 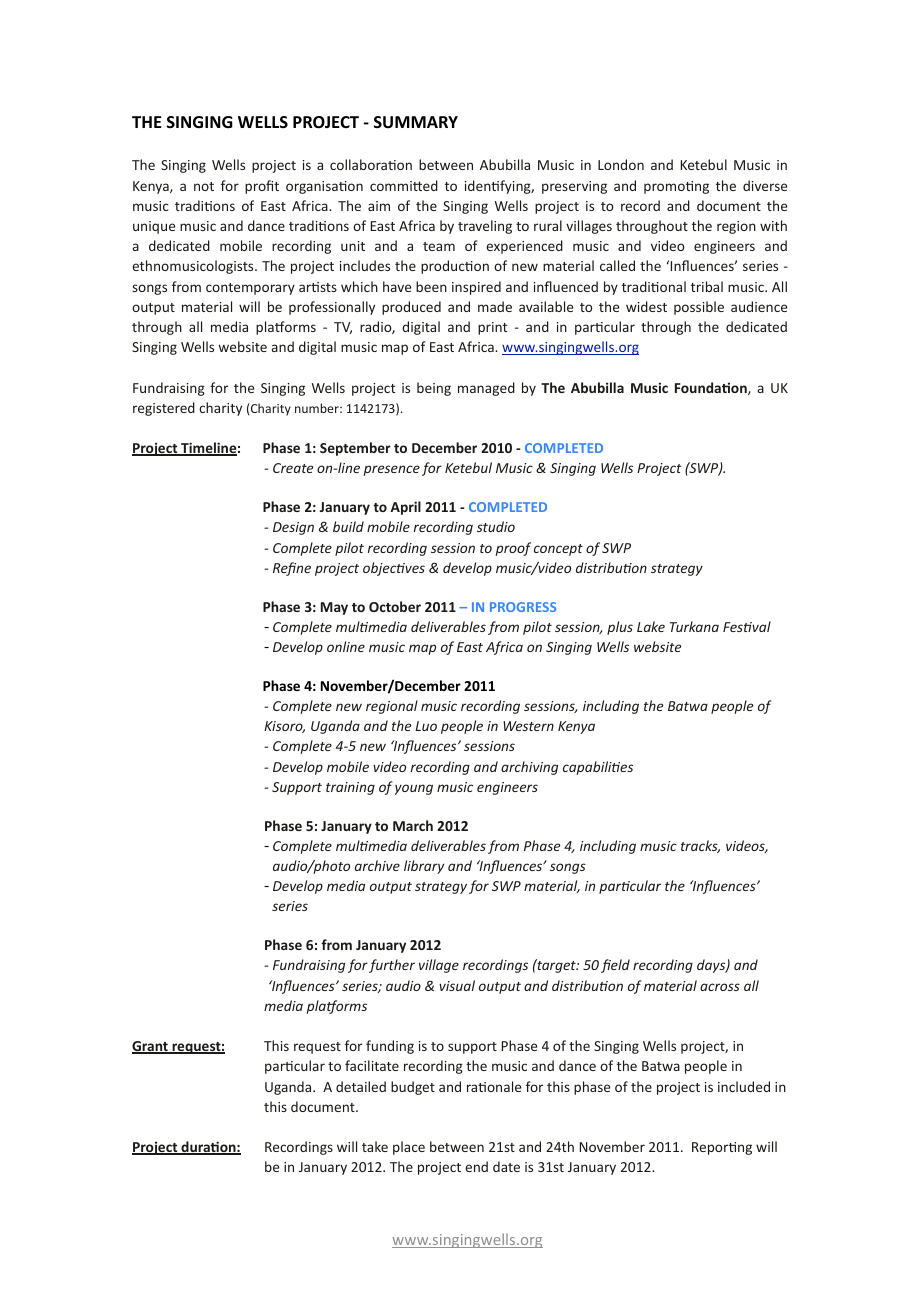 What do you see at coordinates (439, 246) in the image?
I see `team` at bounding box center [439, 246].
